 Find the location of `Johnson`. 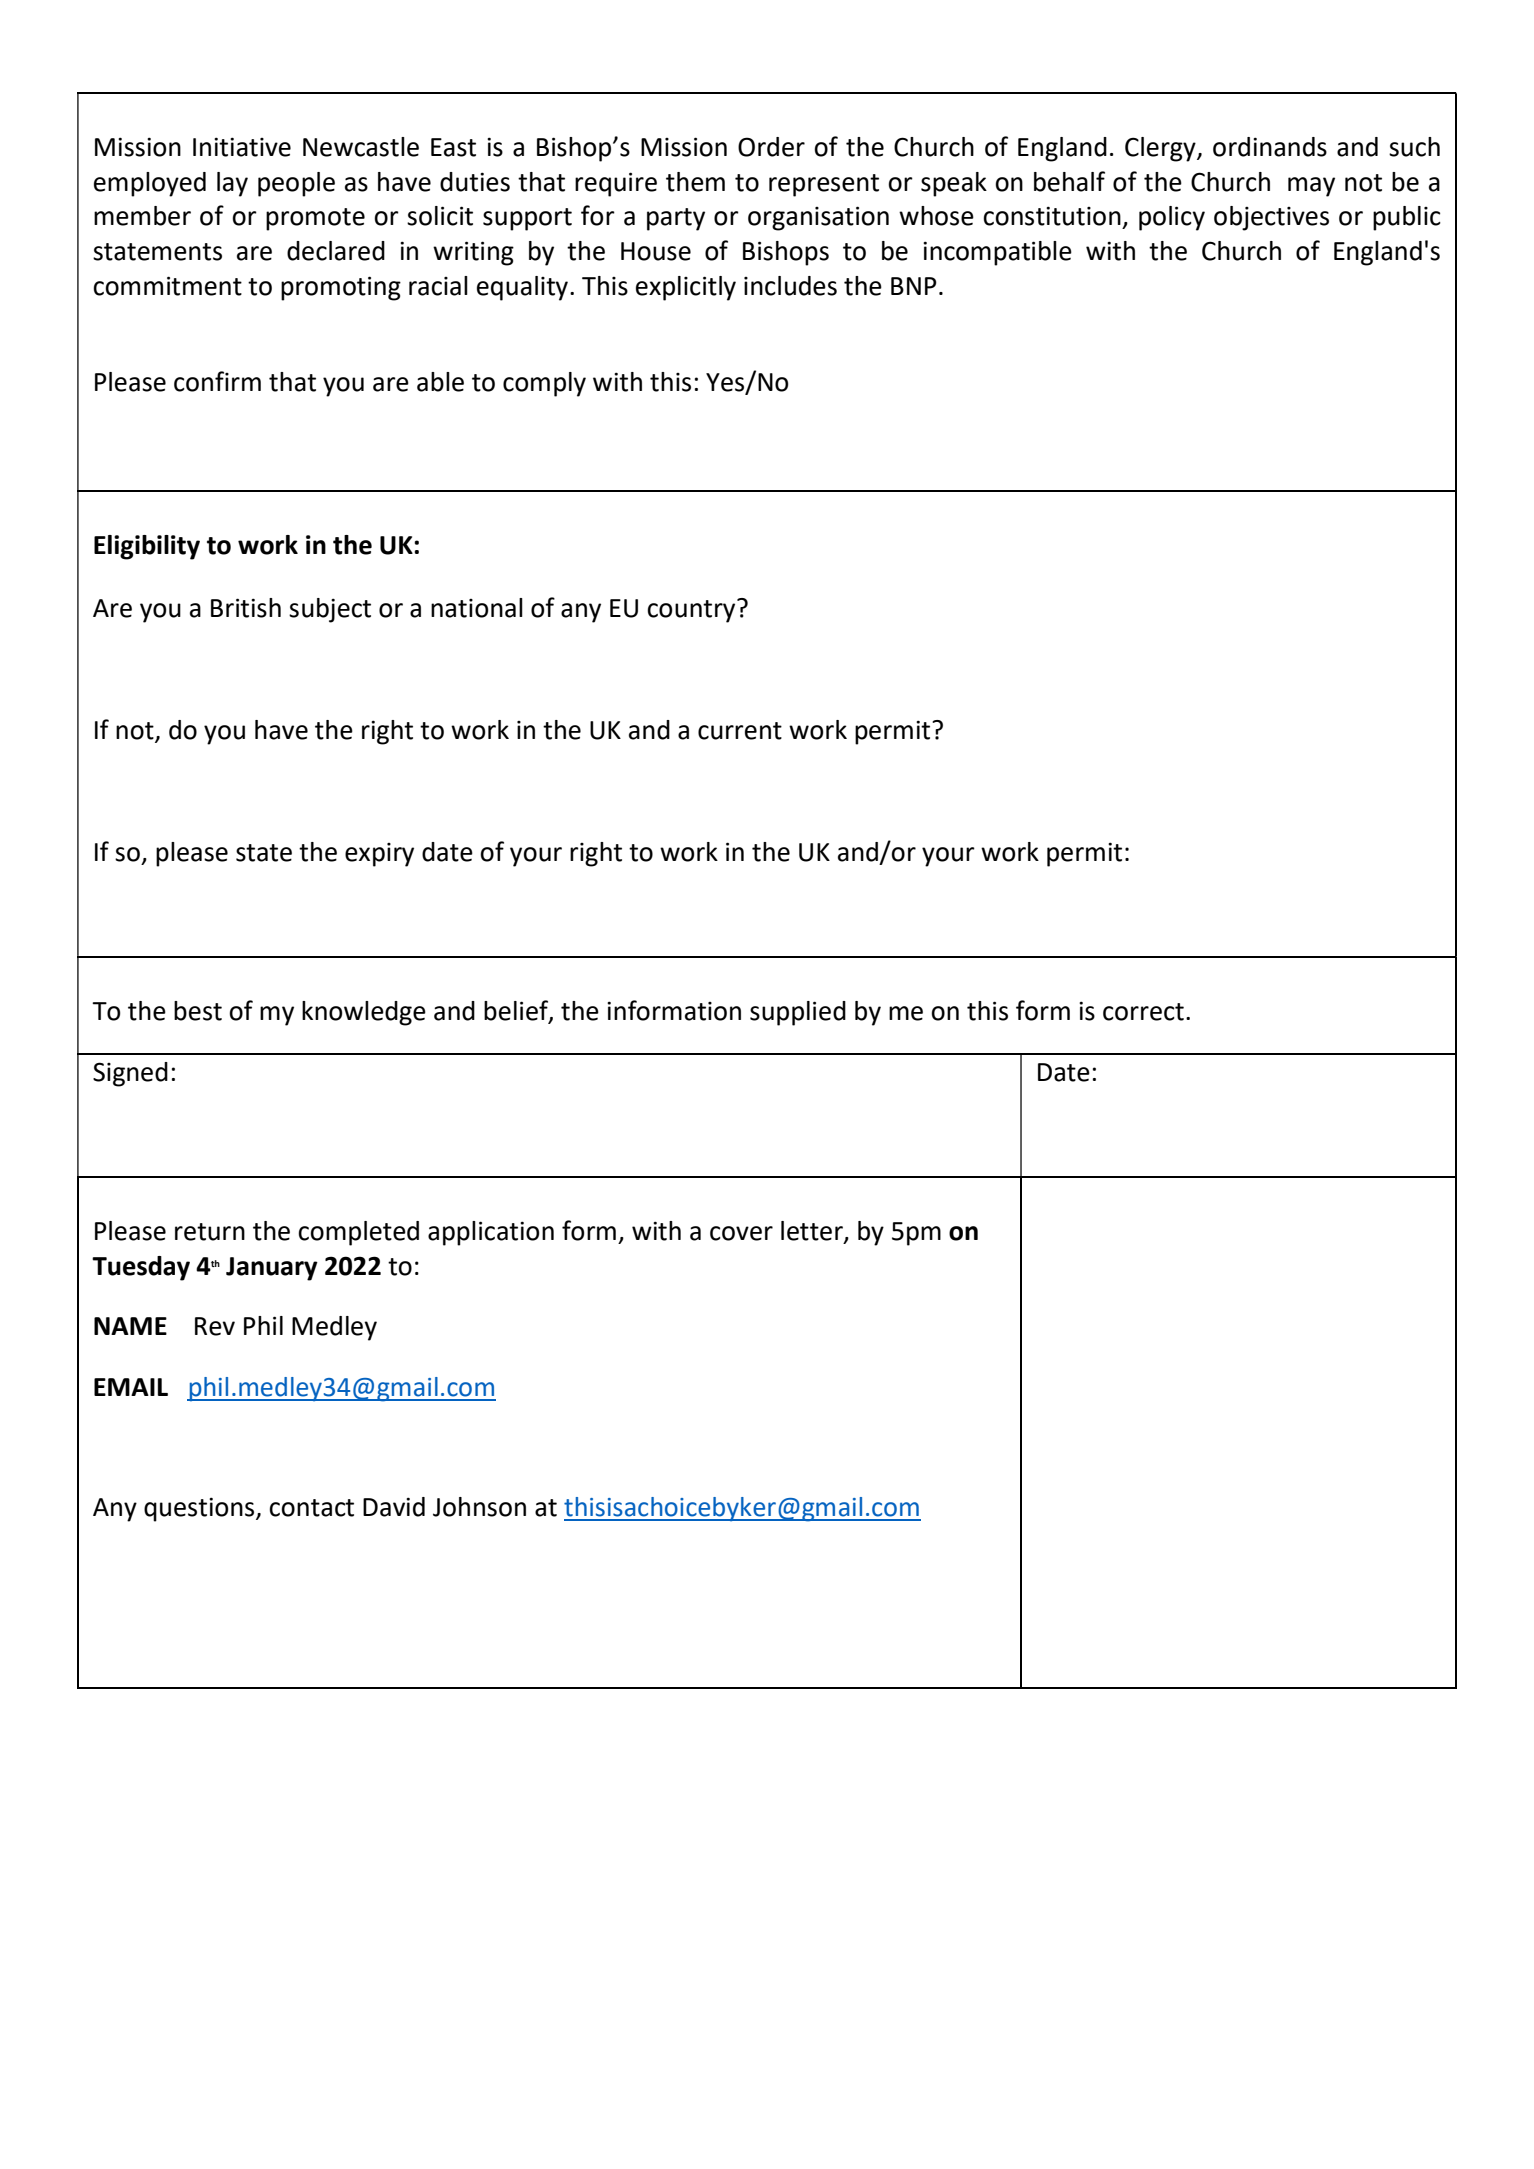

Johnson is located at coordinates (479, 1507).
